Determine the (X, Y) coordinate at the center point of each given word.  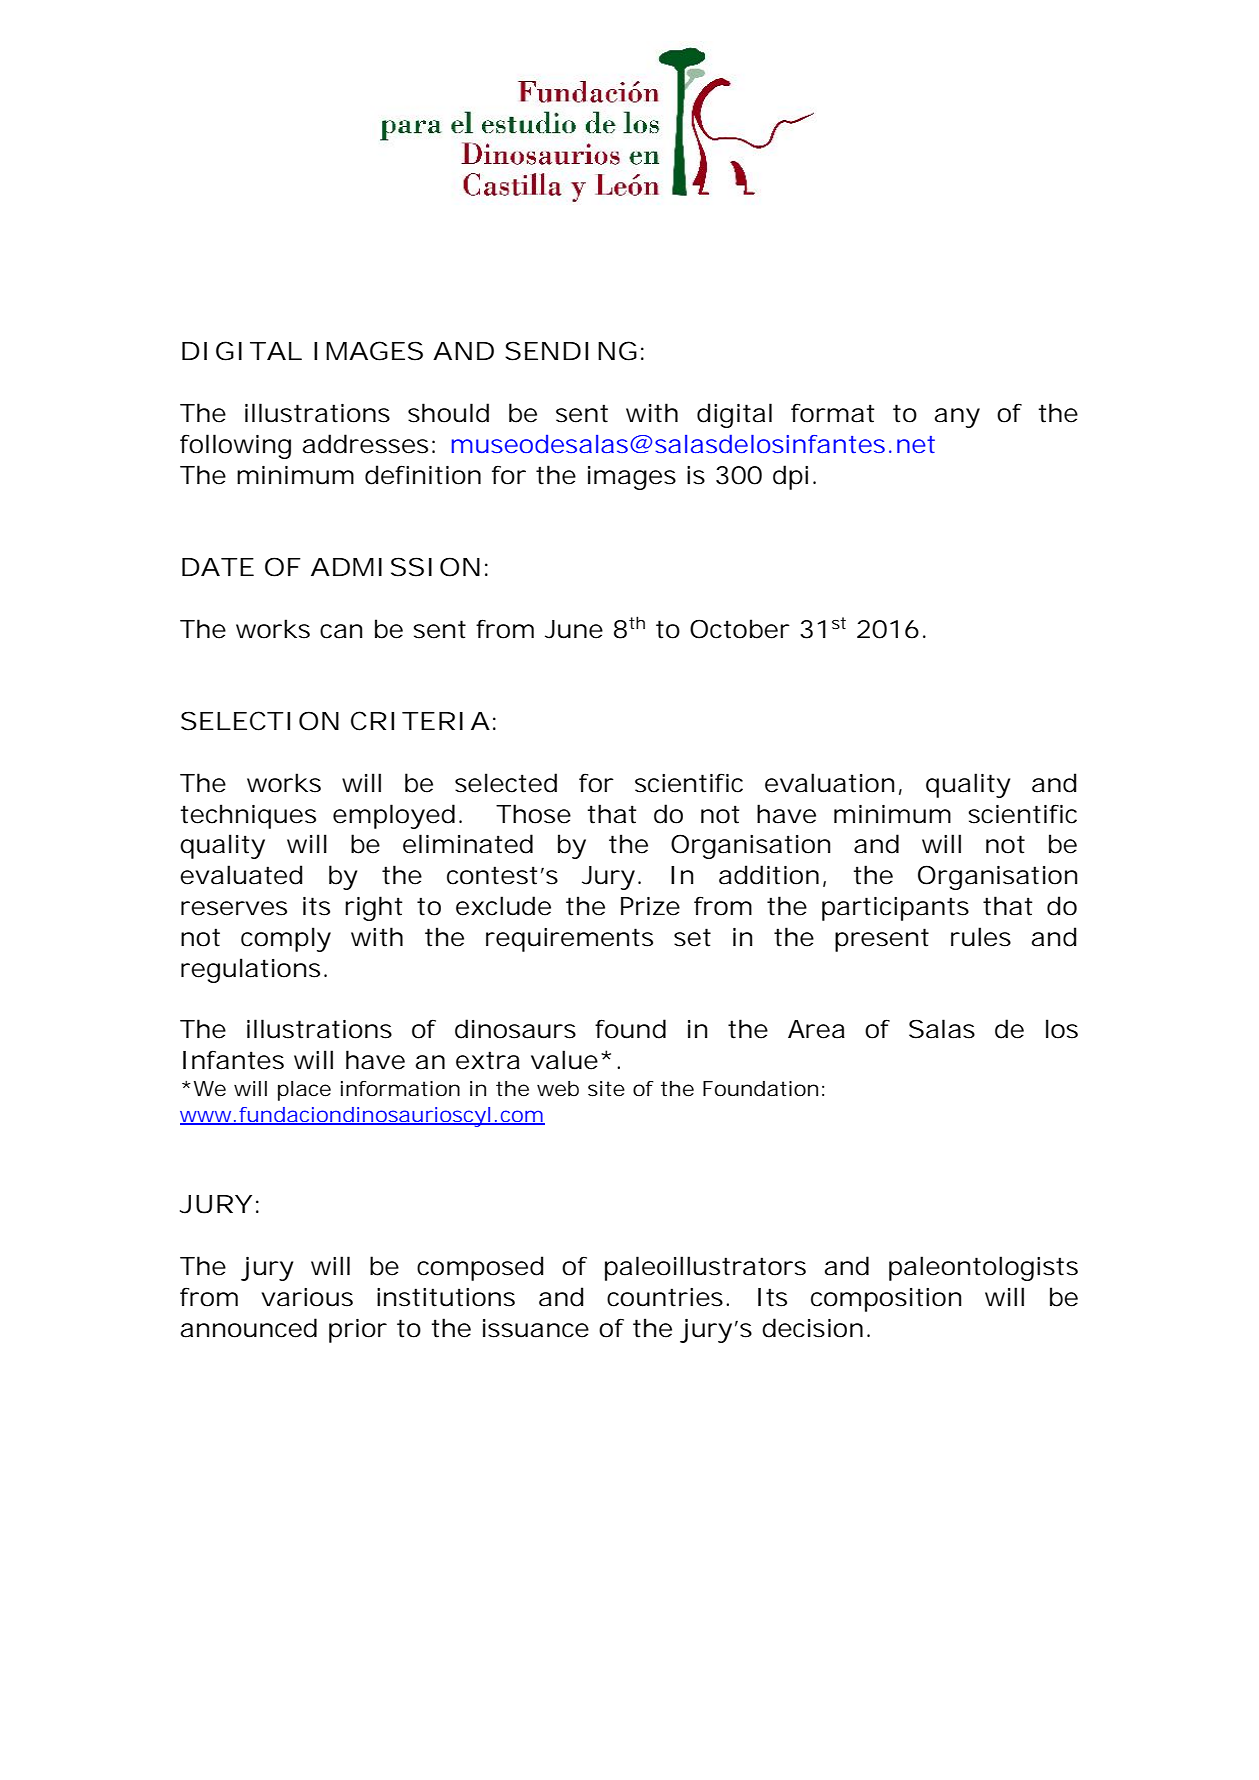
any (957, 418)
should (448, 413)
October (740, 629)
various (307, 1297)
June (574, 629)
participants (895, 909)
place (304, 1091)
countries (665, 1297)
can (341, 631)
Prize (650, 906)
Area (816, 1029)
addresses (365, 444)
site (606, 1089)
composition (886, 1300)
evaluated (241, 875)
